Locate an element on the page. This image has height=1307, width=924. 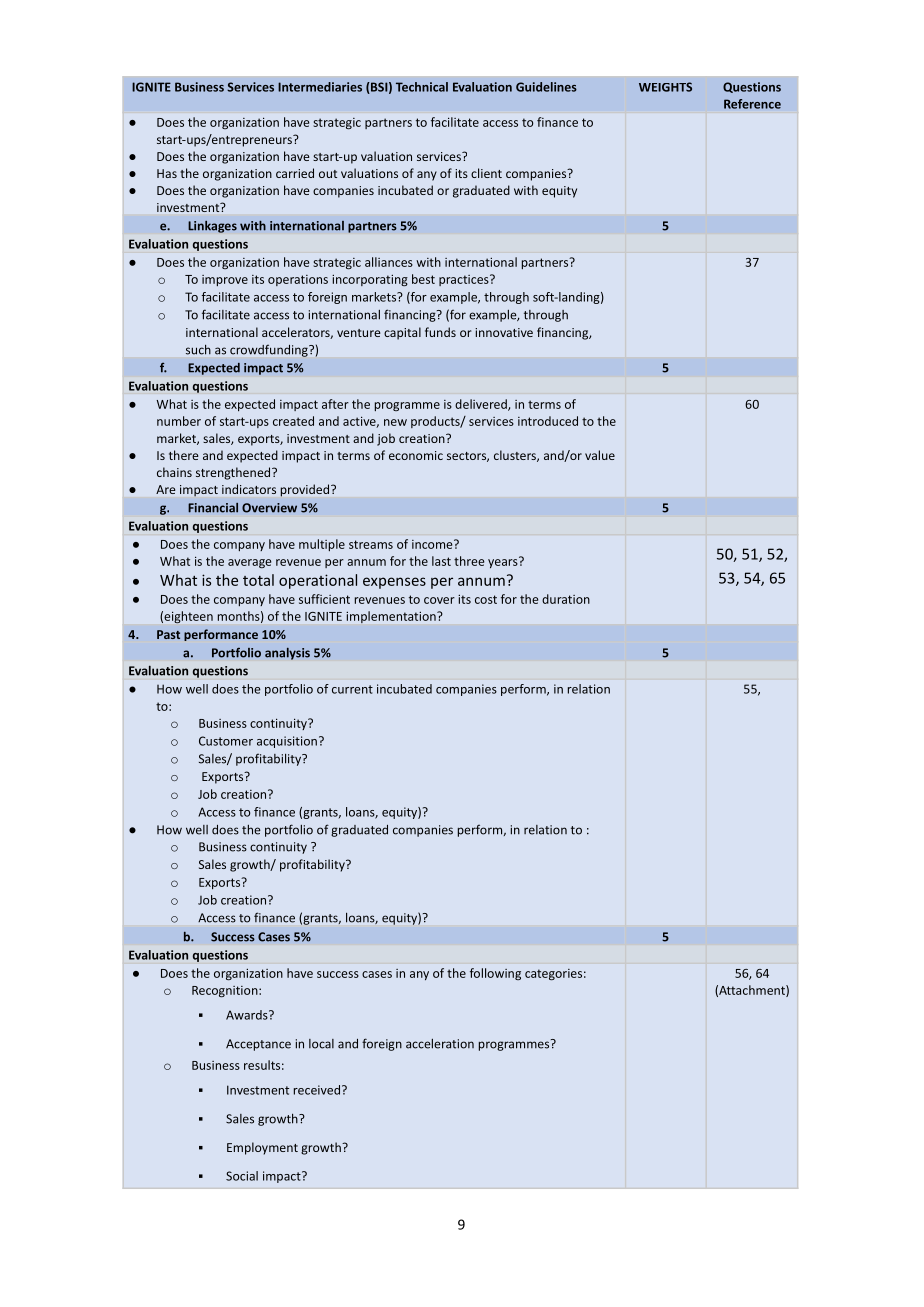
cover is located at coordinates (439, 600).
